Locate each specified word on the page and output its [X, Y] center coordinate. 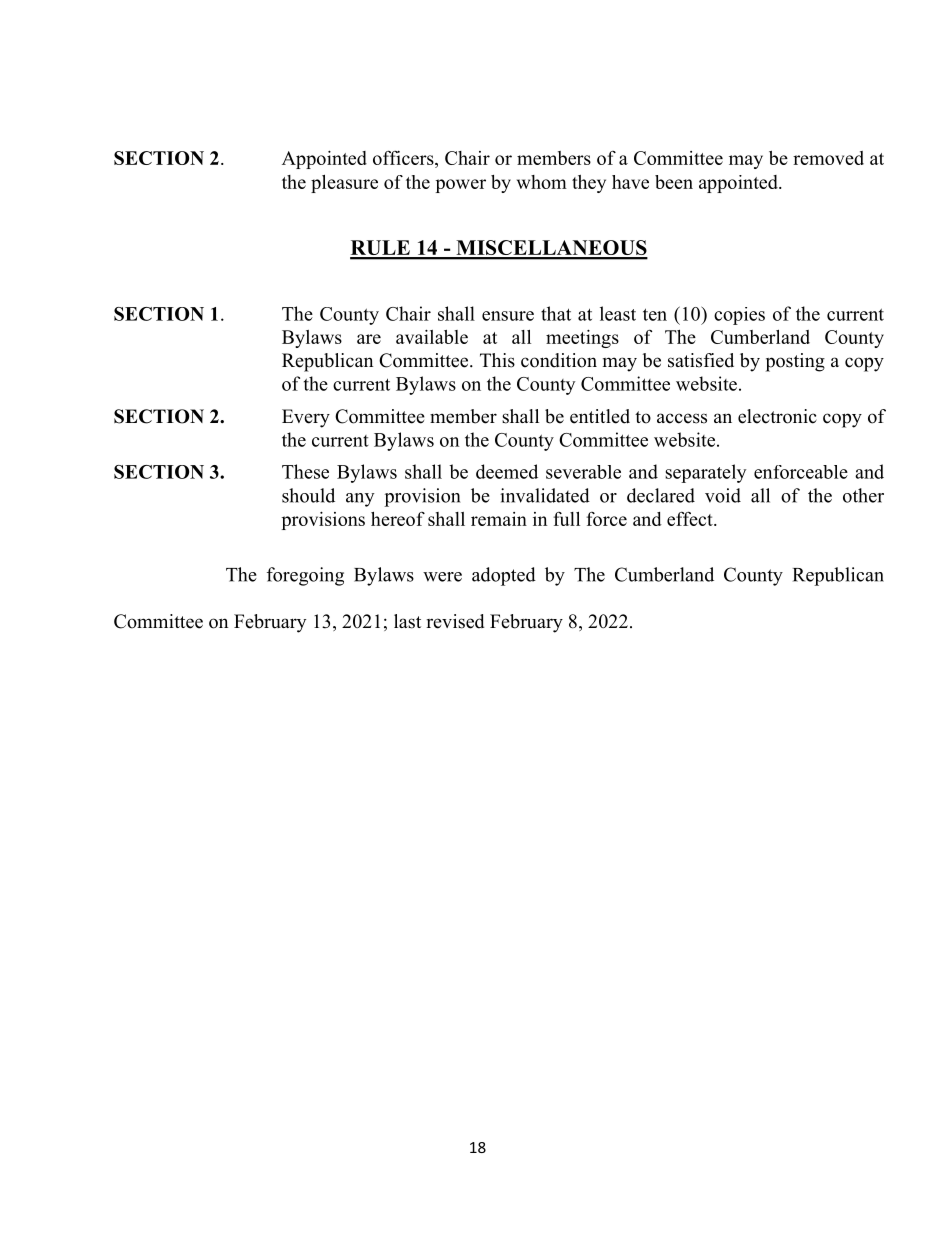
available [432, 337]
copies [739, 316]
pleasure [344, 184]
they [589, 184]
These [305, 471]
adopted [504, 576]
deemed [507, 471]
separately [706, 473]
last [407, 621]
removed [828, 158]
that [556, 313]
